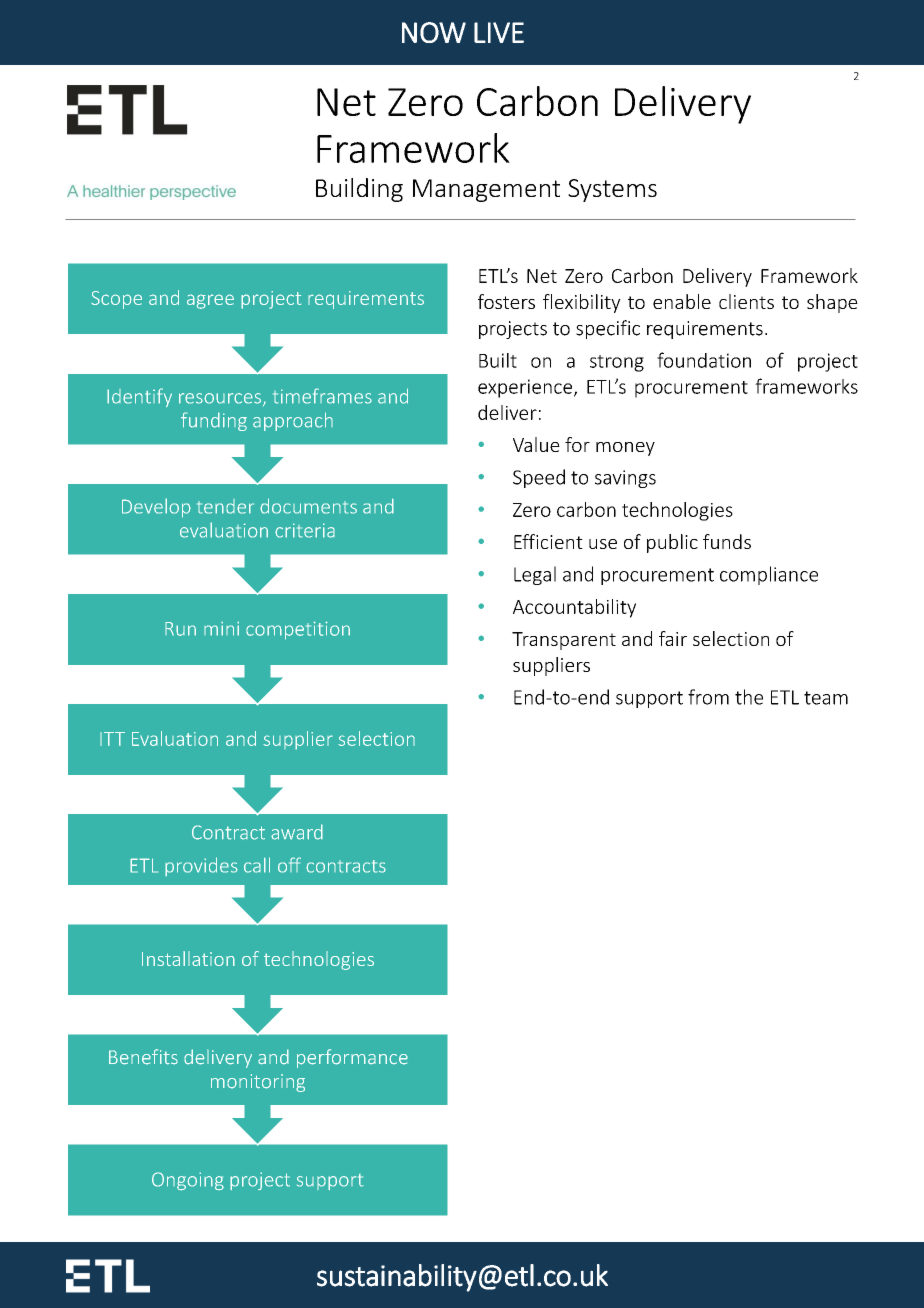  I want to click on Ongoing, so click(188, 1181).
